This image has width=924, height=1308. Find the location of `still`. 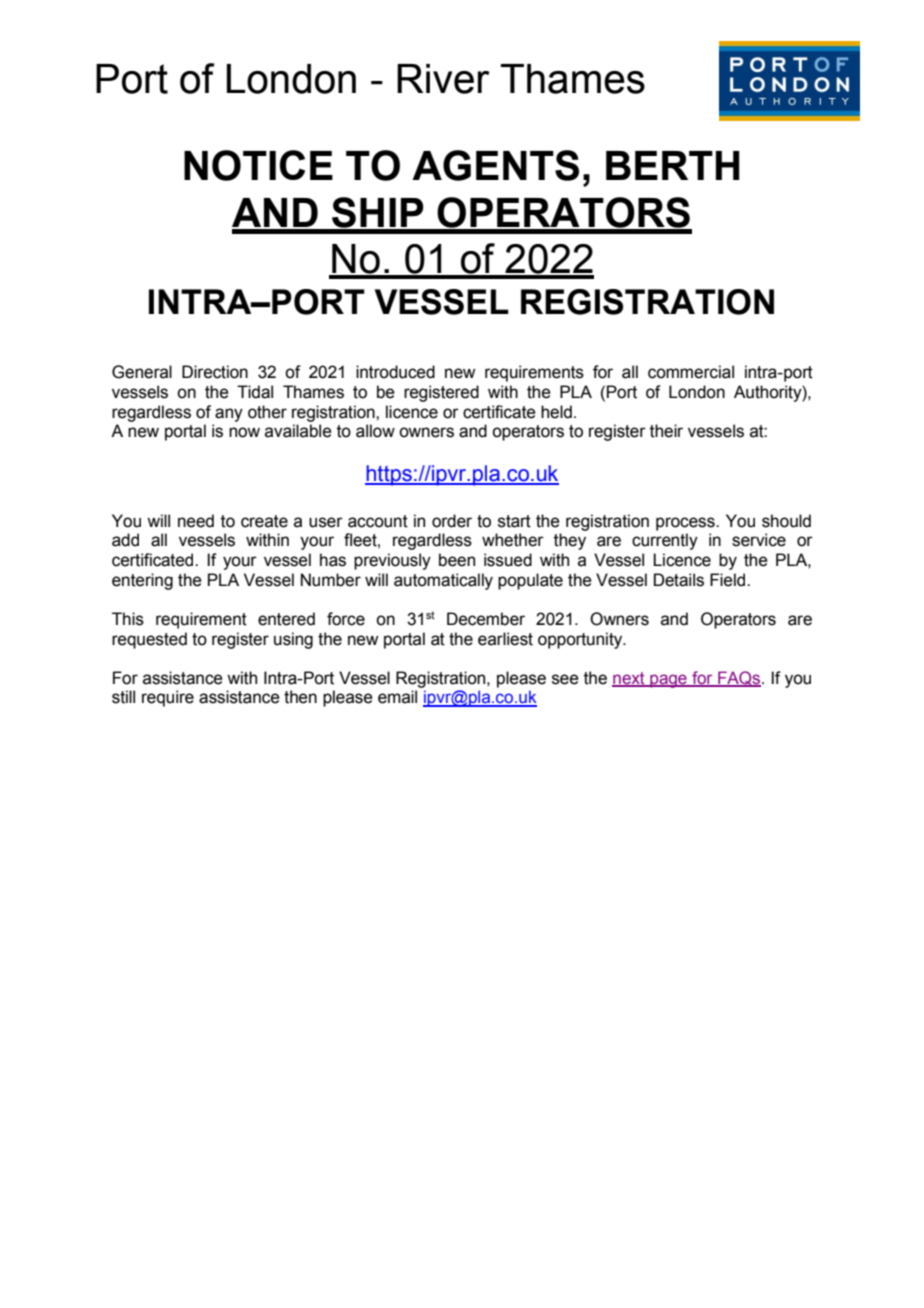

still is located at coordinates (123, 697).
